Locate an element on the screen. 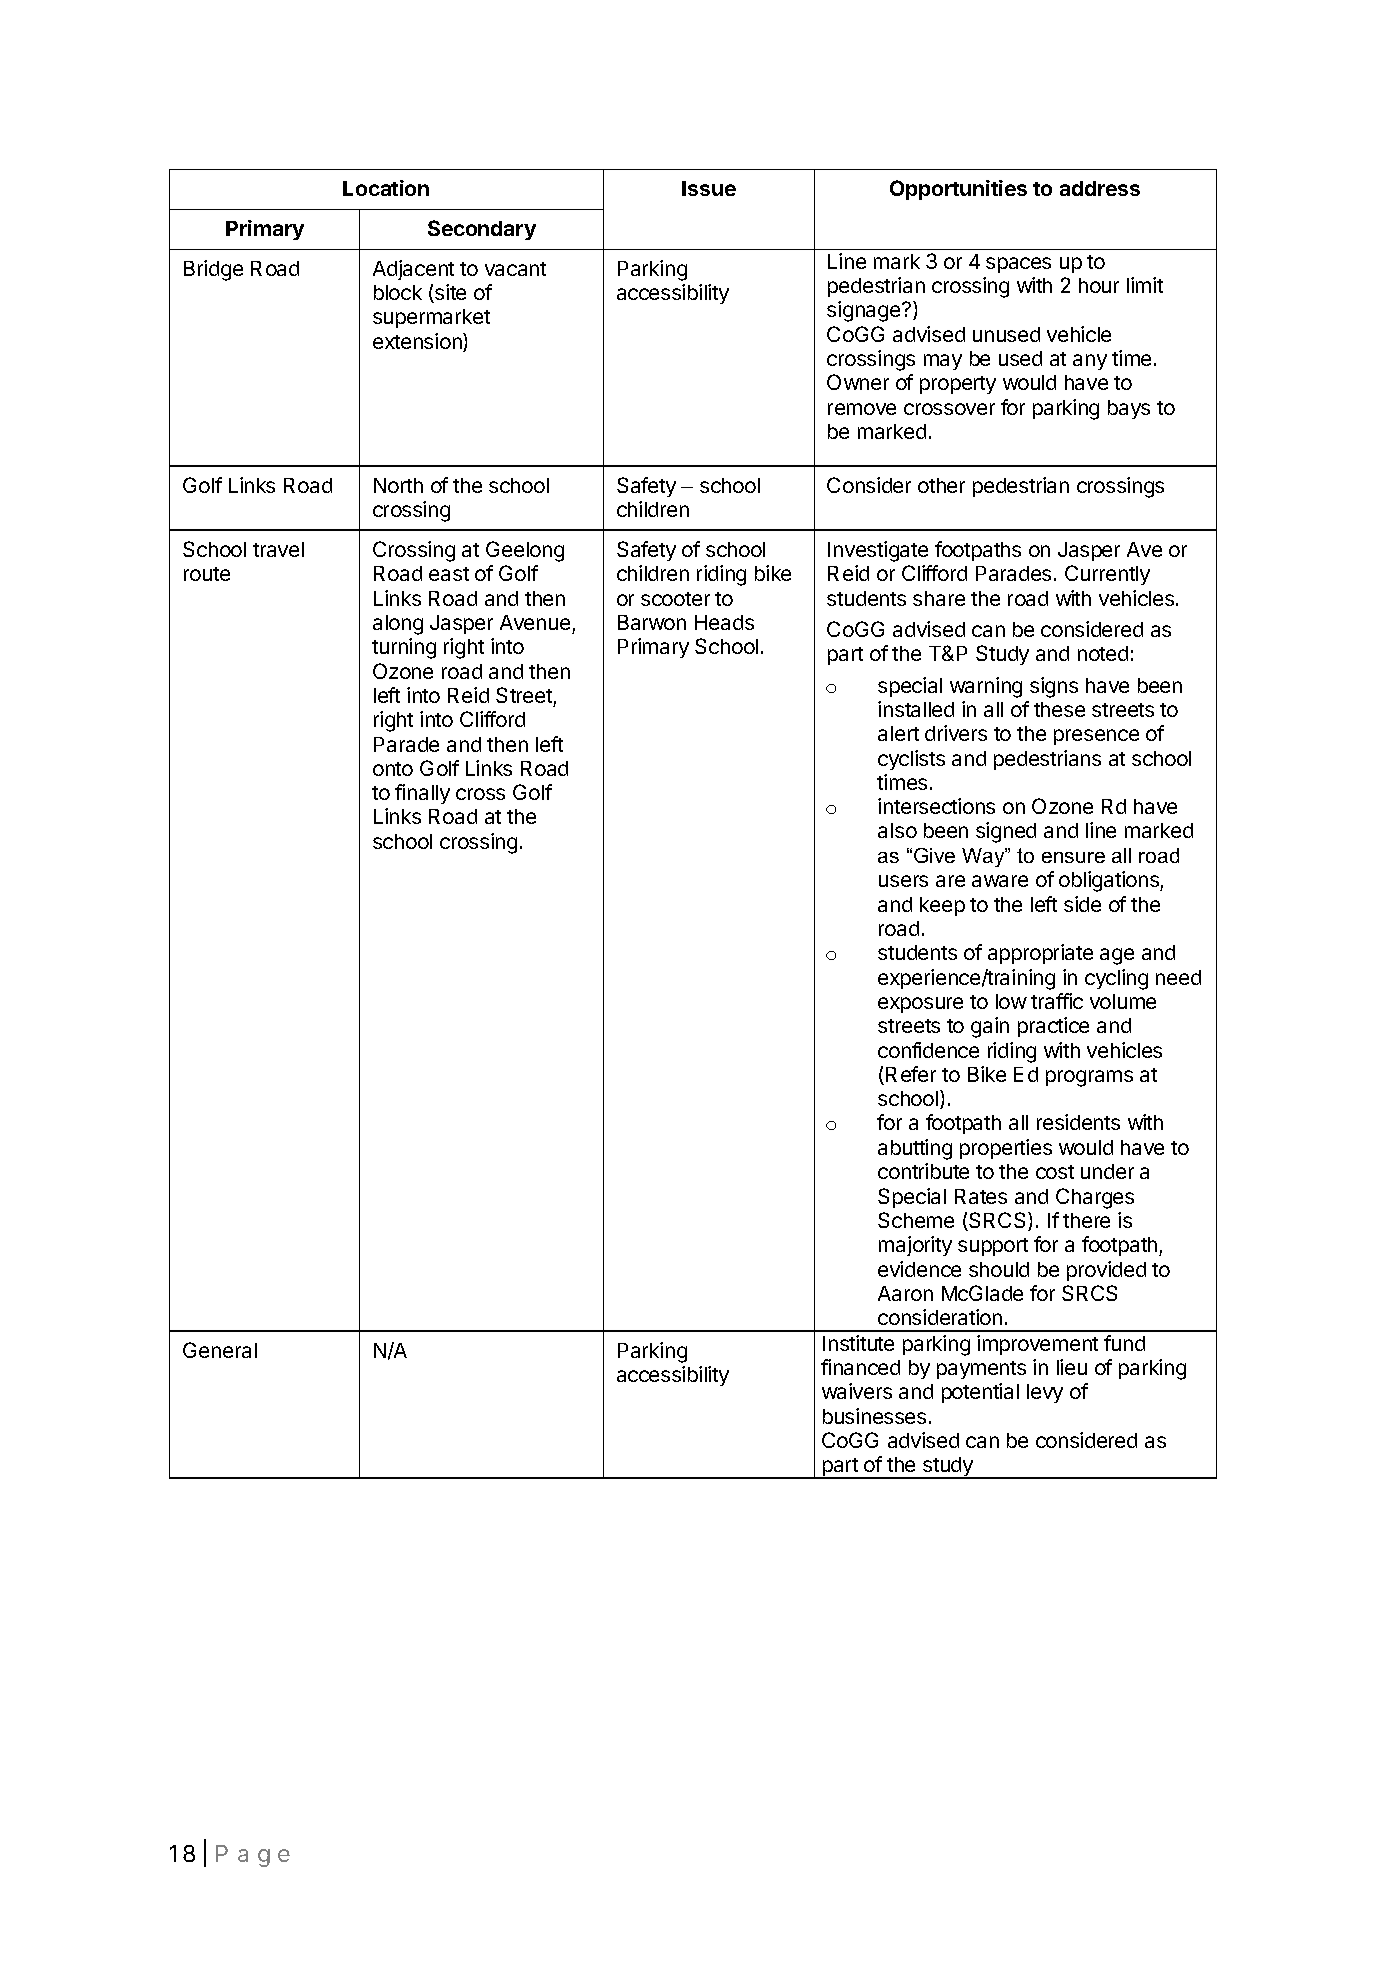  Location is located at coordinates (386, 188).
